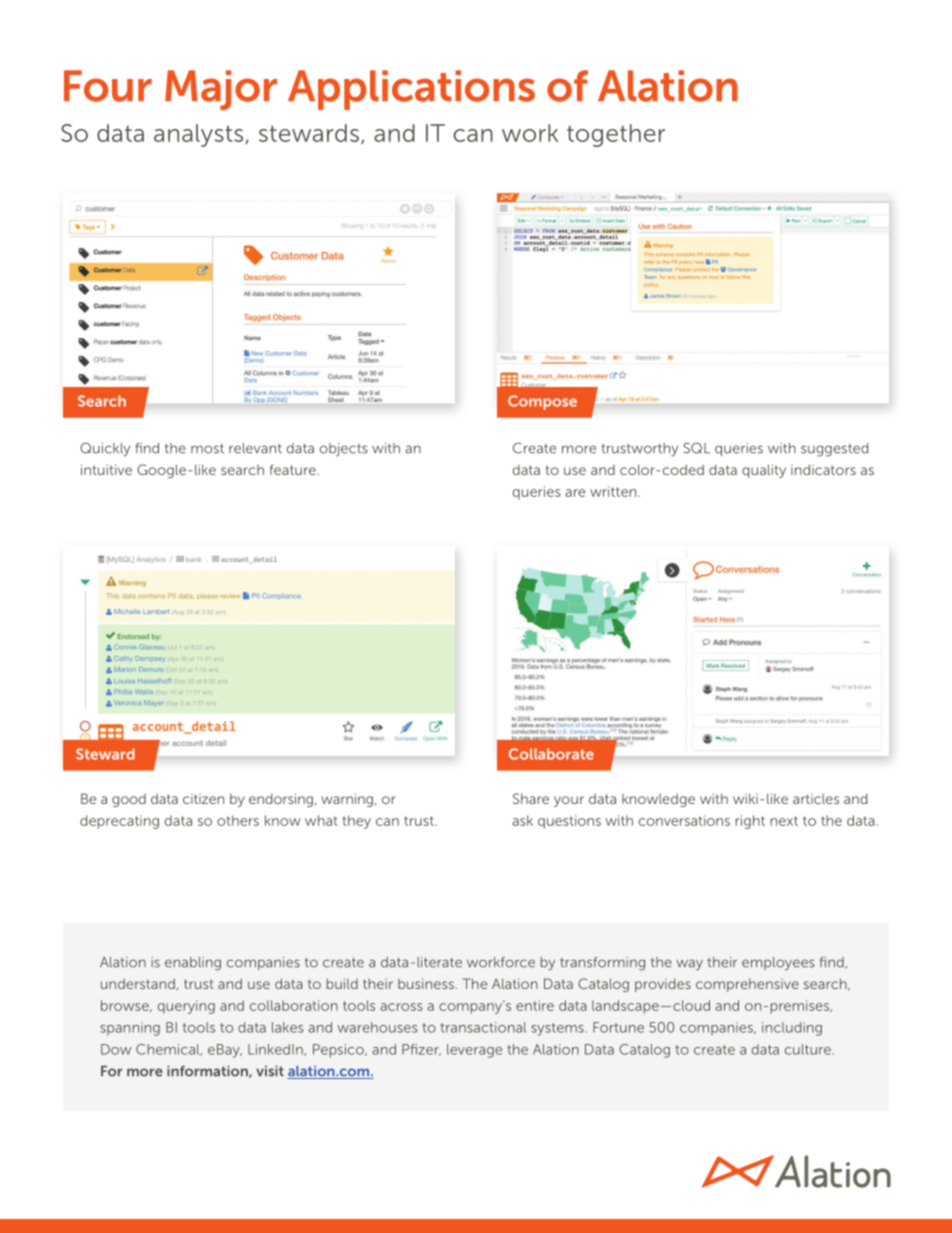 The width and height of the image is (952, 1233). What do you see at coordinates (551, 754) in the image?
I see `Collaborate` at bounding box center [551, 754].
